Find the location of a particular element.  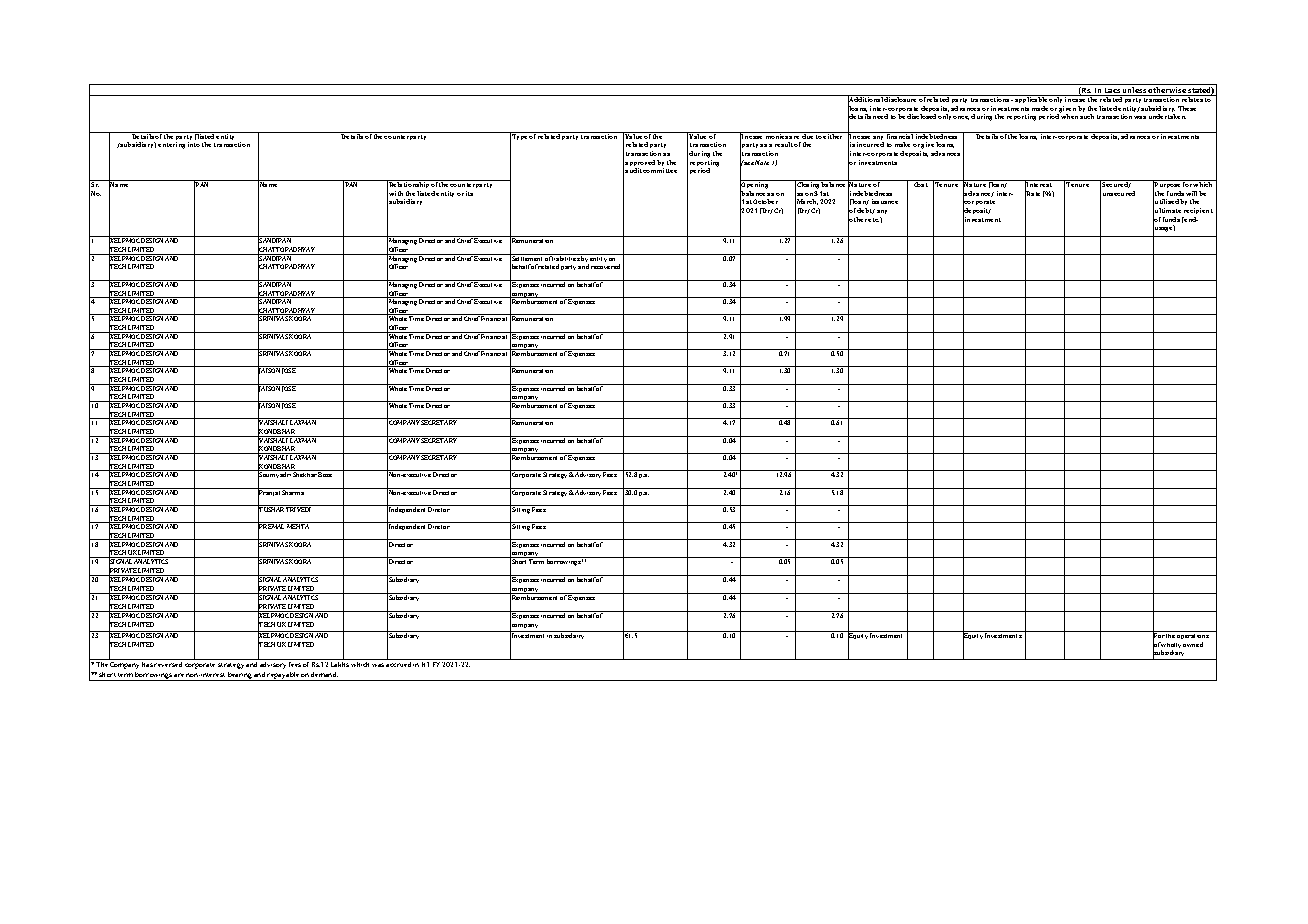

October is located at coordinates (765, 201).
